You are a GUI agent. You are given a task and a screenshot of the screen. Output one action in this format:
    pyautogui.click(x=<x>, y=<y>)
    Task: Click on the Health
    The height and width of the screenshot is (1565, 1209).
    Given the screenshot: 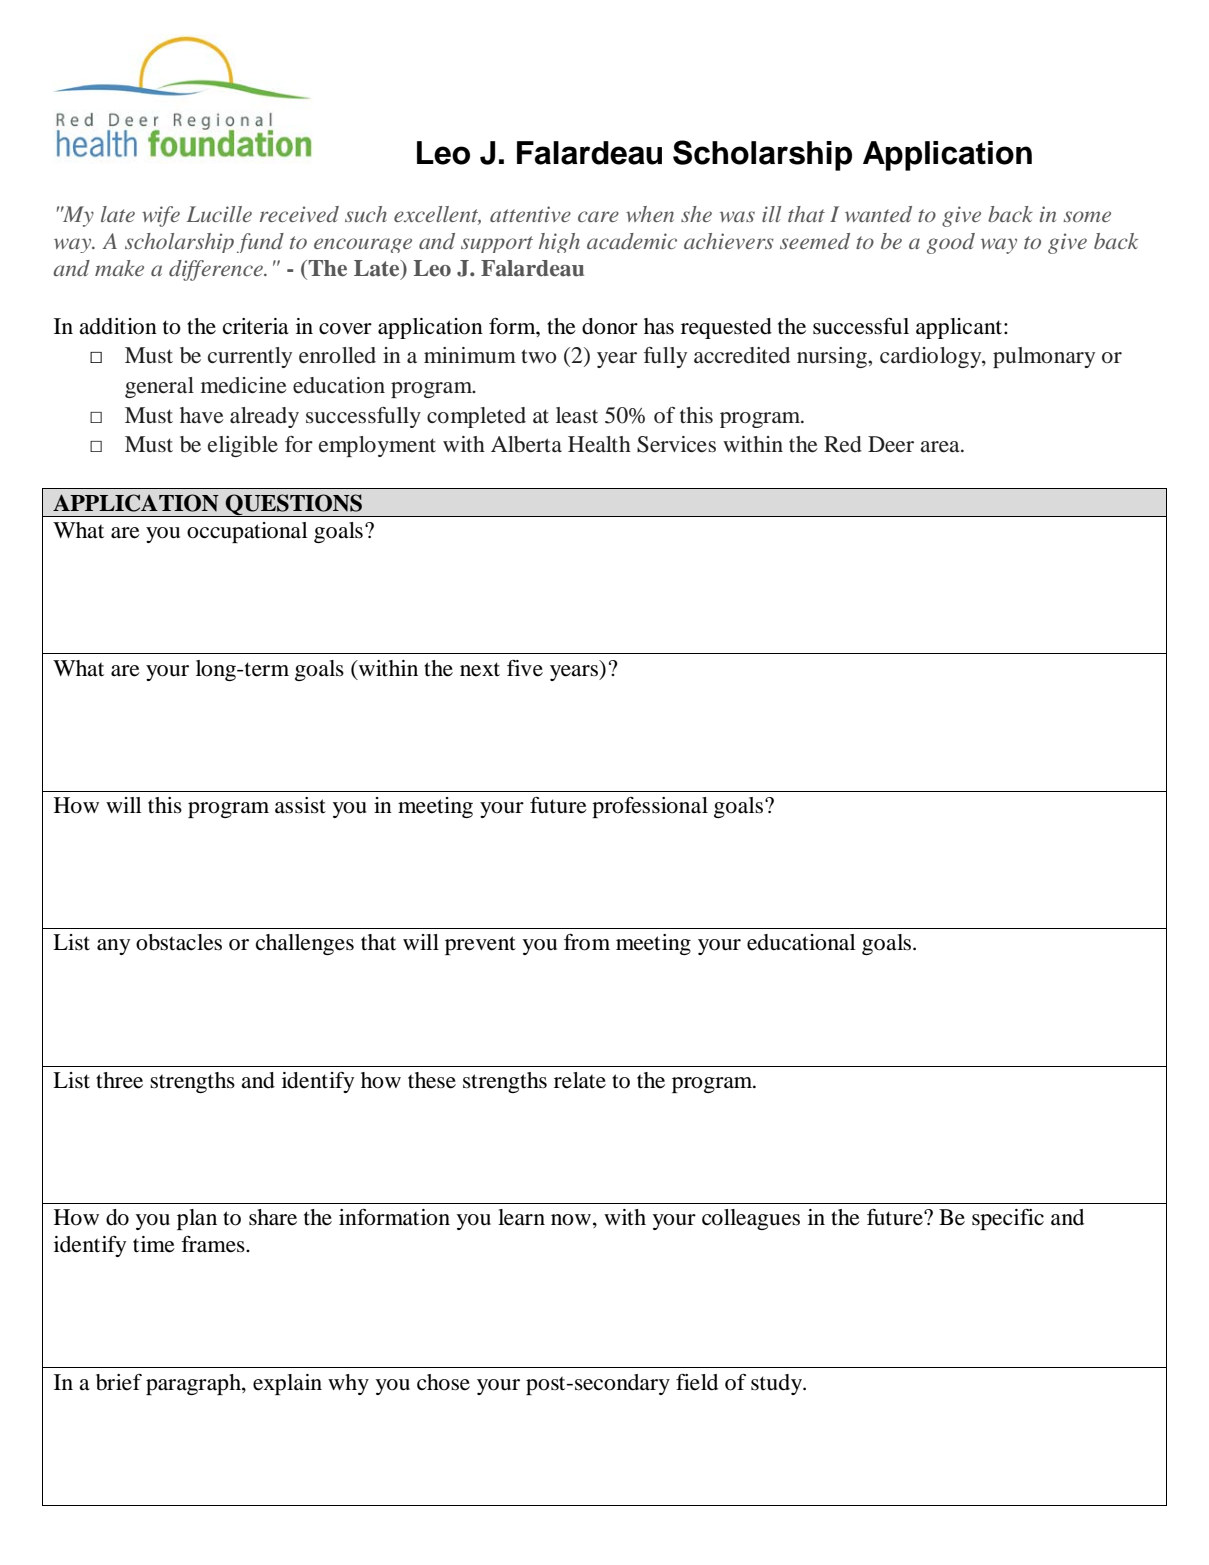 What is the action you would take?
    pyautogui.click(x=599, y=444)
